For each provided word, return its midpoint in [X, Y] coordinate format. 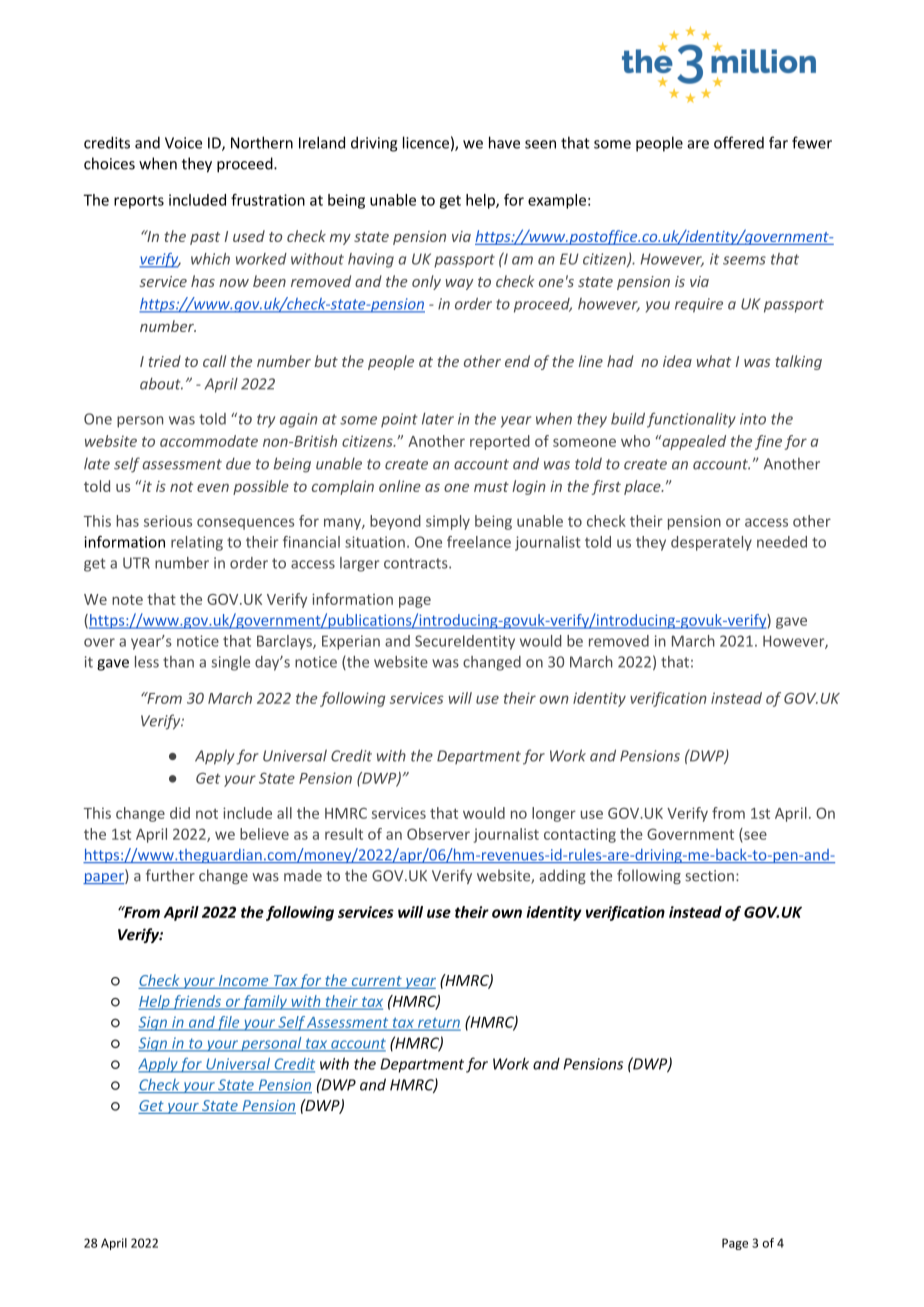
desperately [711, 543]
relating [197, 543]
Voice [183, 143]
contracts [417, 563]
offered [739, 142]
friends [196, 1002]
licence [426, 142]
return [438, 1024]
